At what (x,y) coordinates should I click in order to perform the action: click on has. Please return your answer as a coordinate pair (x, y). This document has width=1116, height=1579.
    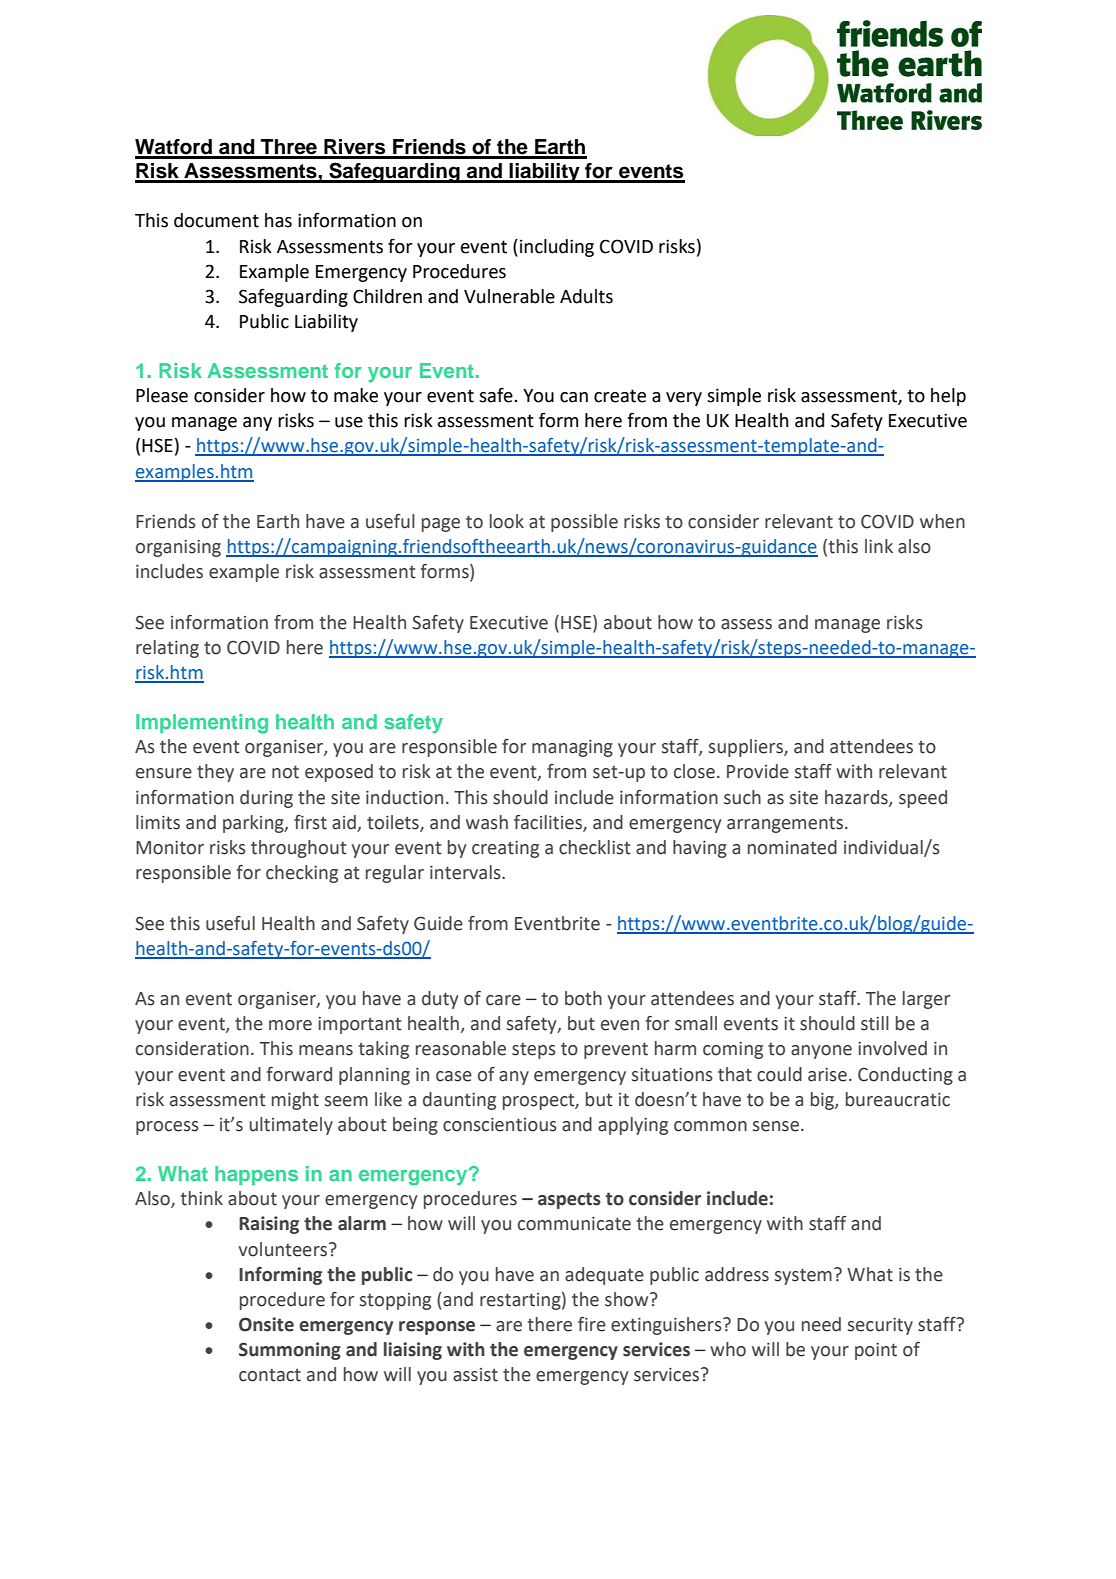
    Looking at the image, I should click on (278, 220).
